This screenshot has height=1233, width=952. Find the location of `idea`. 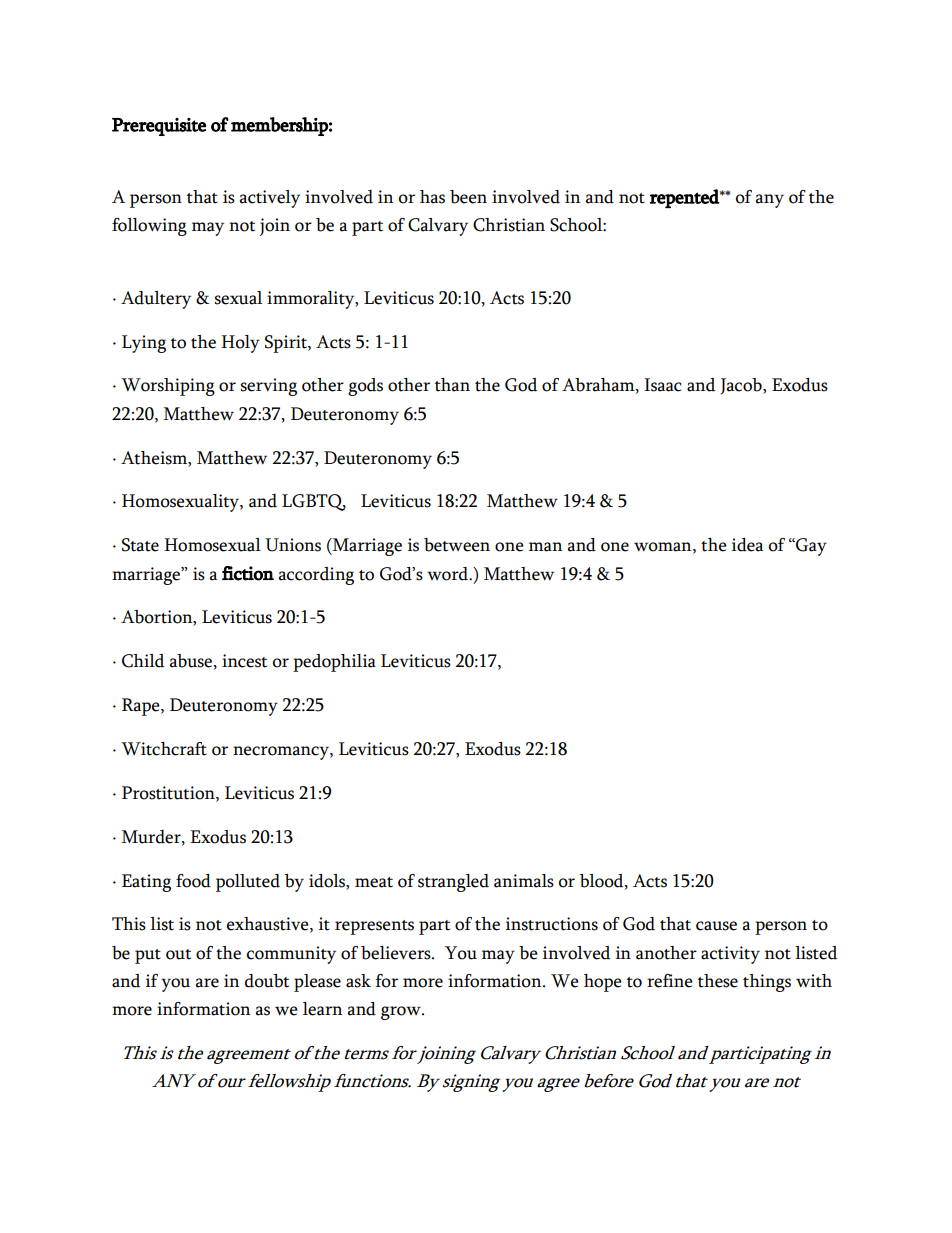

idea is located at coordinates (747, 545).
